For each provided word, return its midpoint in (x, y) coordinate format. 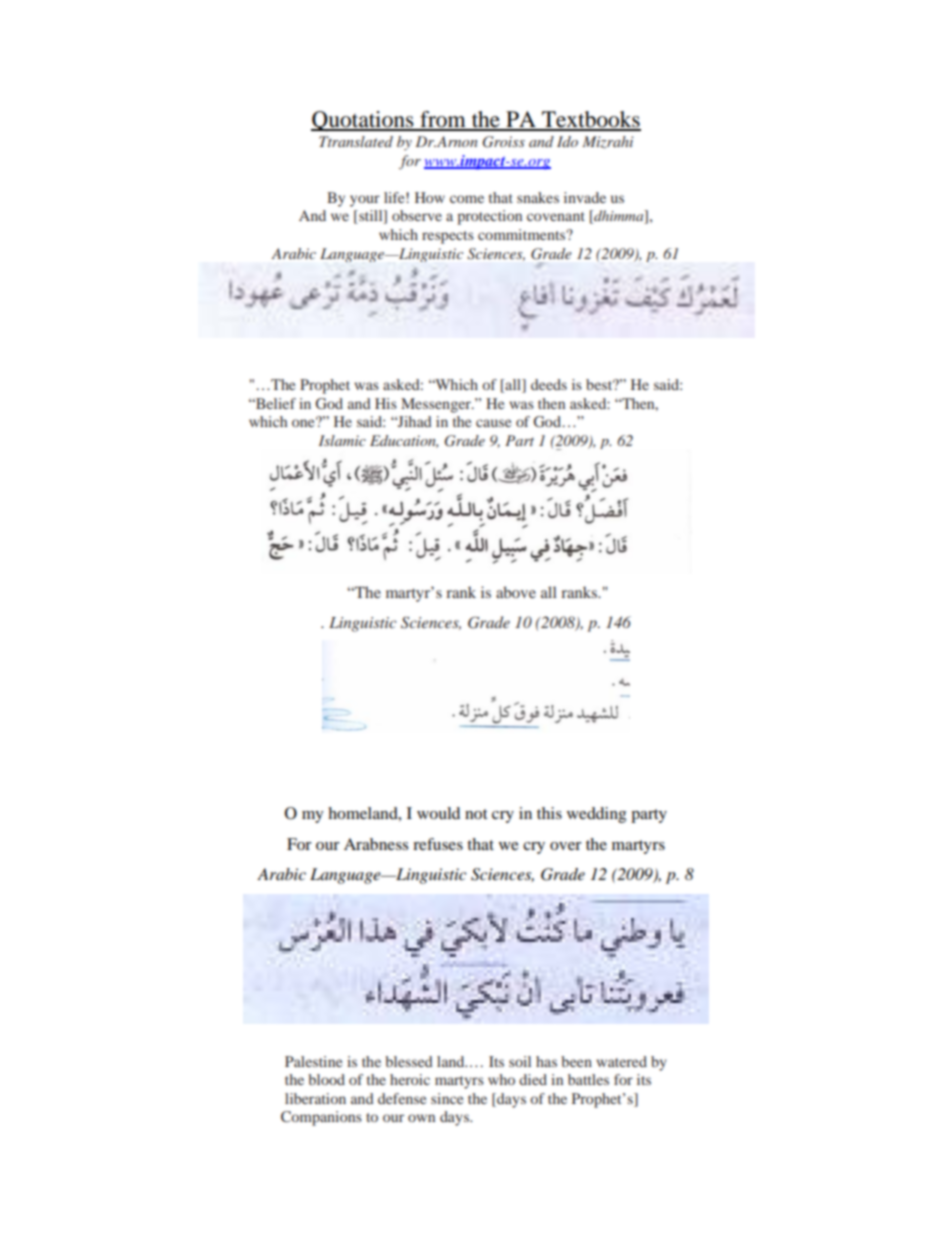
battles (588, 1079)
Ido (567, 141)
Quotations (363, 121)
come (467, 199)
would (438, 813)
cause (493, 423)
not (476, 814)
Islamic (342, 440)
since (447, 1098)
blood (326, 1079)
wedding (596, 815)
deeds (549, 384)
